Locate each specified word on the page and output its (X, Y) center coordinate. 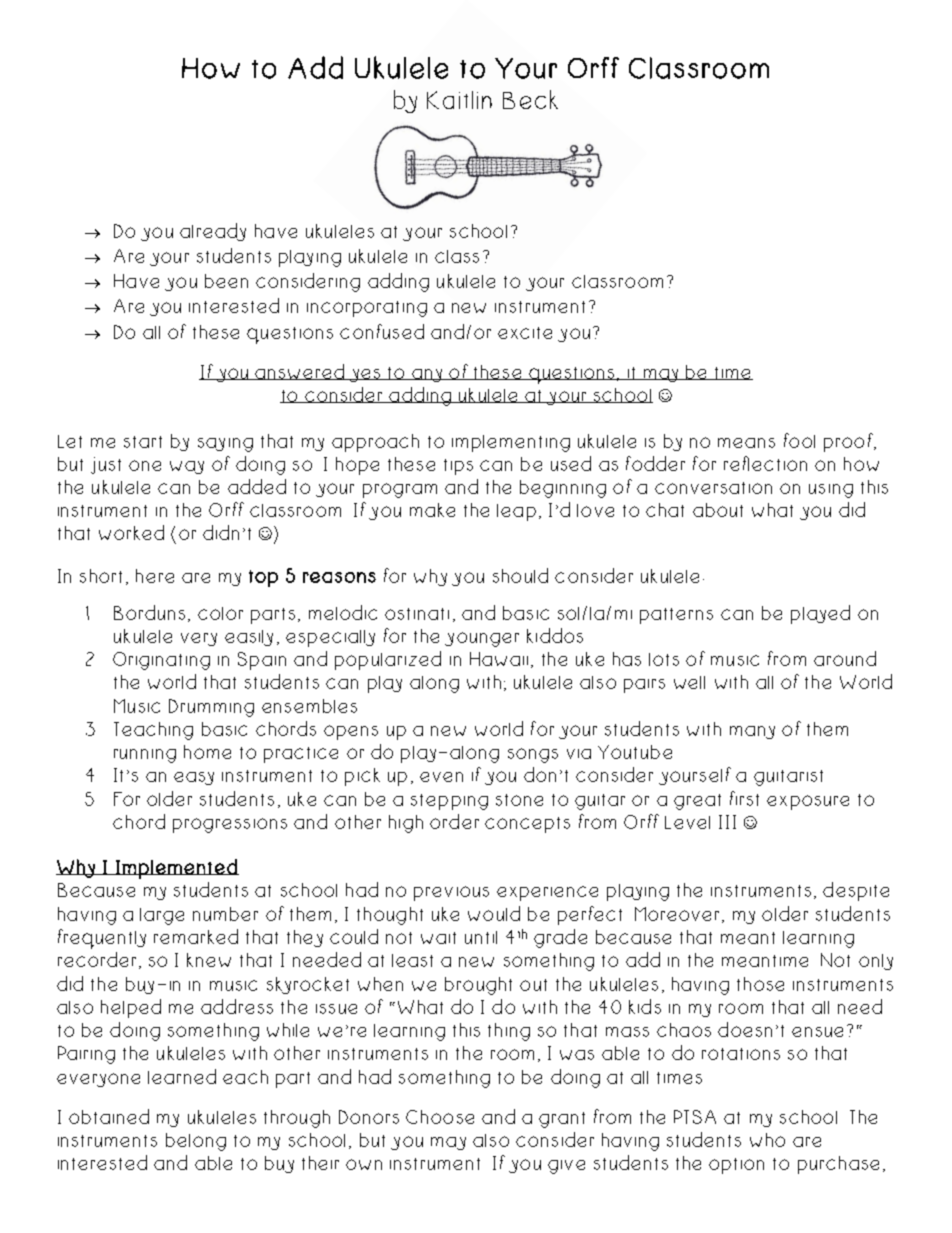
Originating (161, 661)
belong (196, 1142)
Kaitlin (459, 100)
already (213, 232)
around (845, 658)
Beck (530, 99)
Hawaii (499, 659)
